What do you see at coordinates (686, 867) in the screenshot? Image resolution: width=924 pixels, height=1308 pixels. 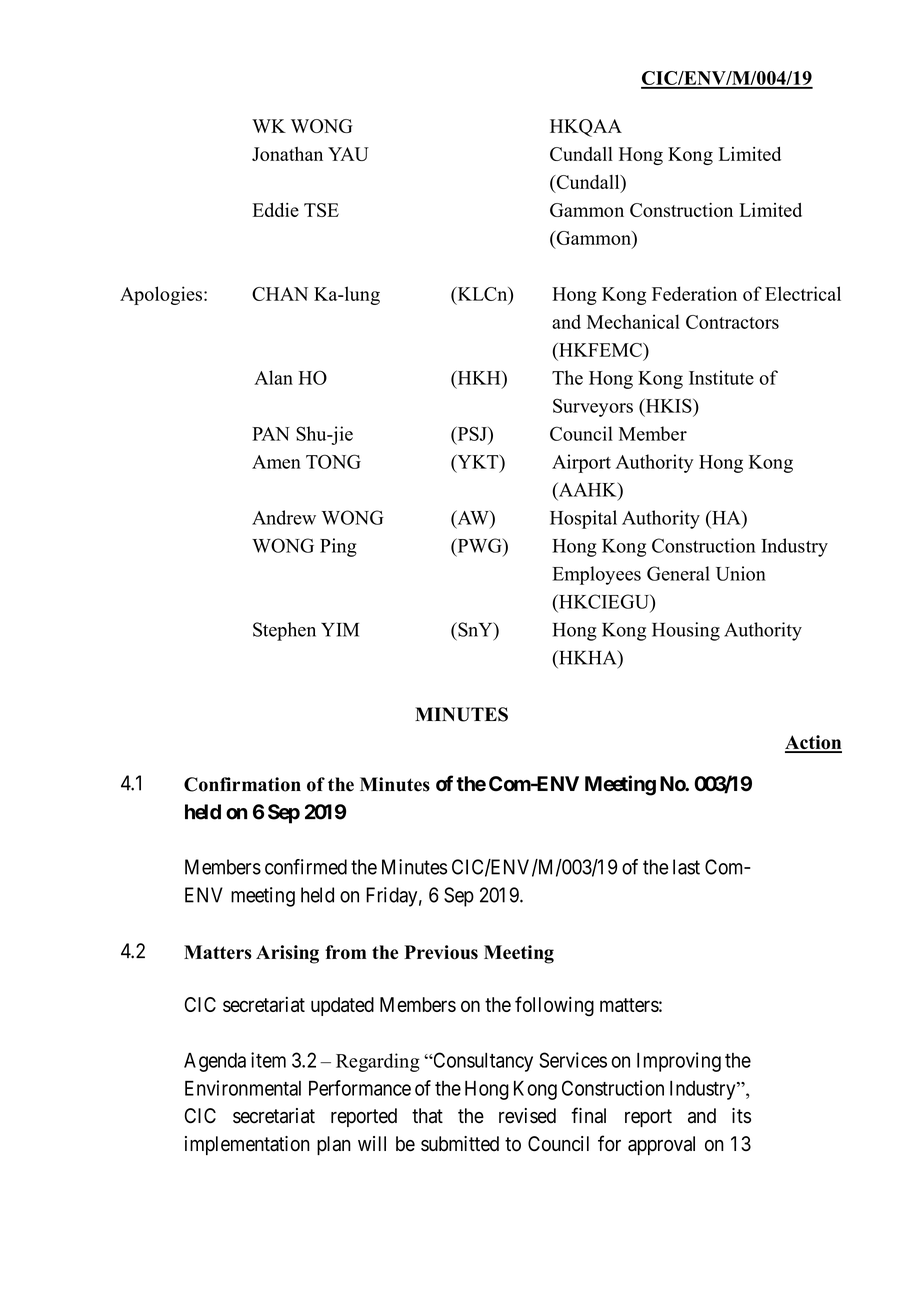 I see `last` at bounding box center [686, 867].
